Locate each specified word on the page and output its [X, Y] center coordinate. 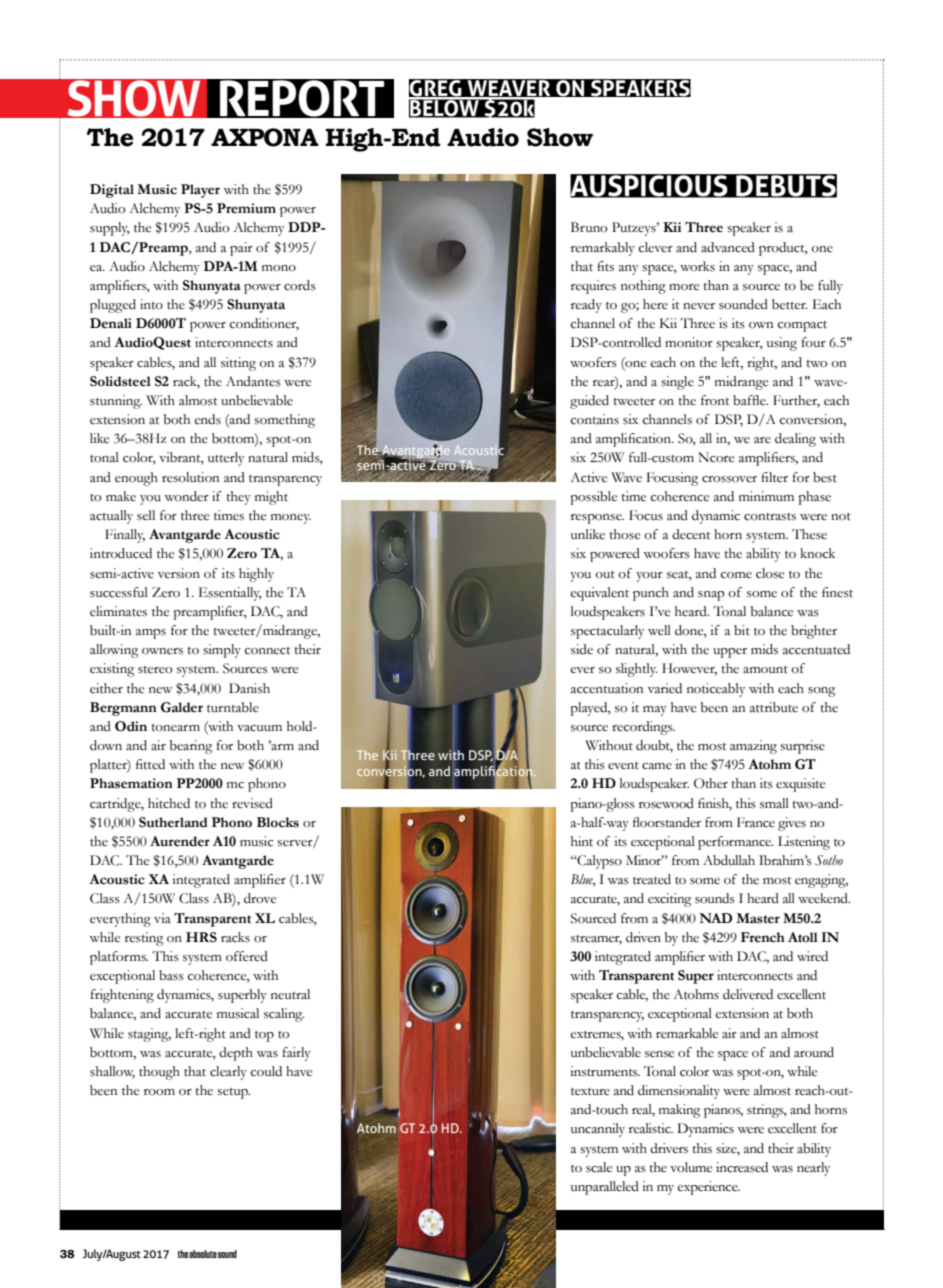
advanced [728, 247]
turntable [233, 707]
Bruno [589, 227]
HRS [201, 937]
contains [595, 419]
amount [765, 670]
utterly [226, 459]
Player [200, 191]
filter [774, 477]
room [159, 1092]
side [582, 649]
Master [758, 918]
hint [582, 841]
